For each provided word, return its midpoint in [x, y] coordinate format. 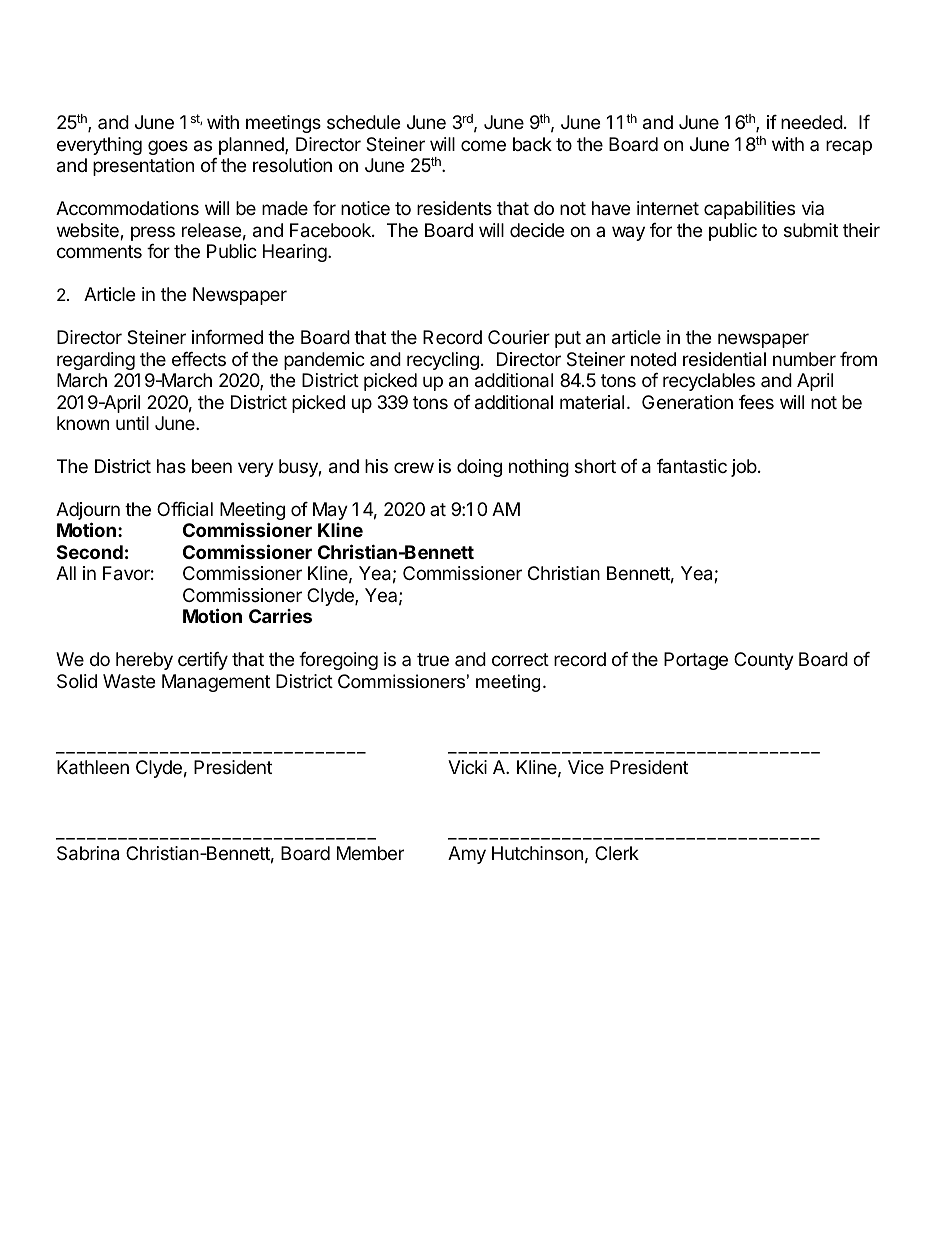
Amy [467, 855]
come [483, 145]
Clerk [617, 853]
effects [199, 359]
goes [168, 147]
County [764, 661]
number [804, 359]
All [66, 573]
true [433, 659]
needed [812, 122]
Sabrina [88, 853]
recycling [443, 361]
